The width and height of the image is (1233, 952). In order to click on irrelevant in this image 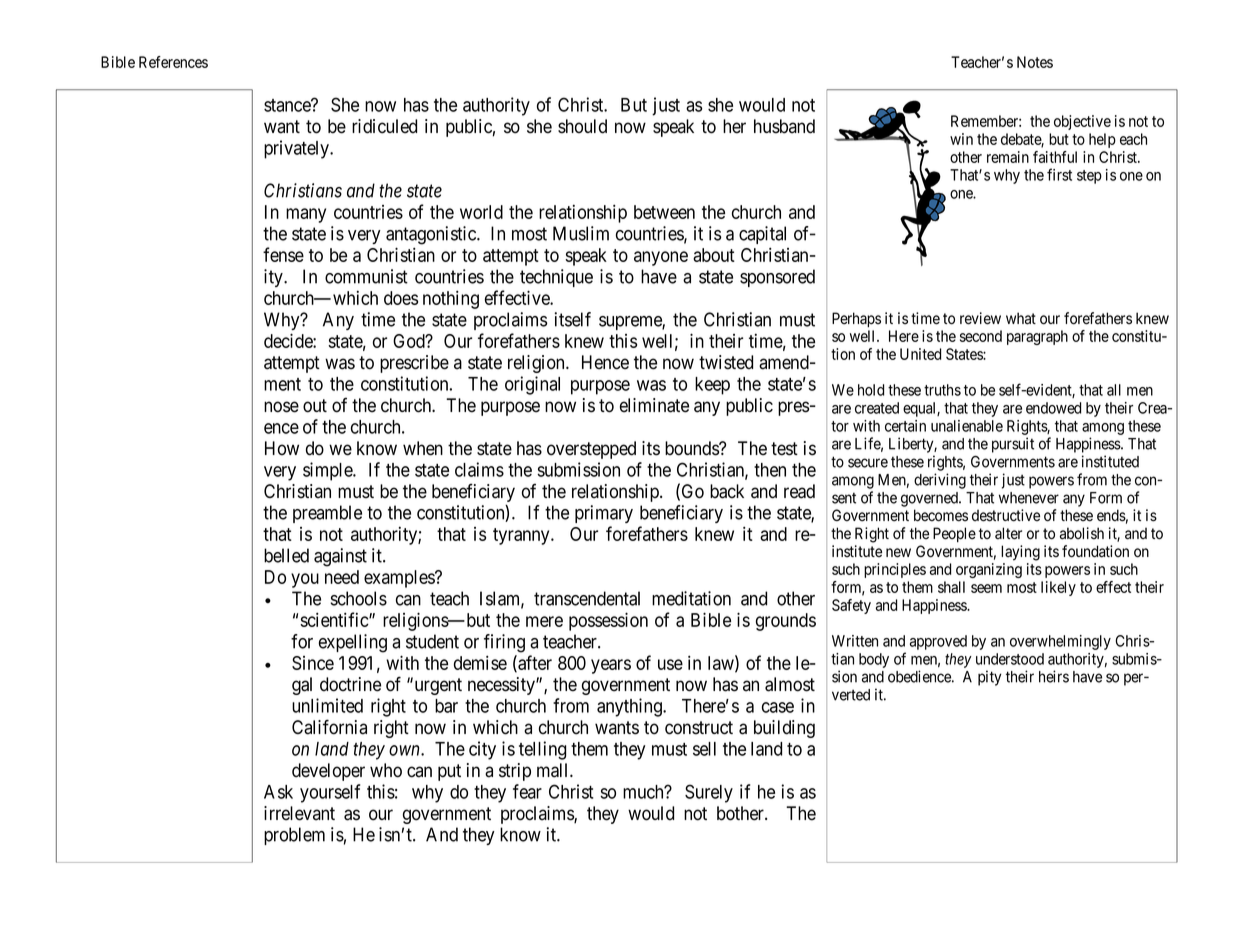, I will do `click(299, 813)`.
